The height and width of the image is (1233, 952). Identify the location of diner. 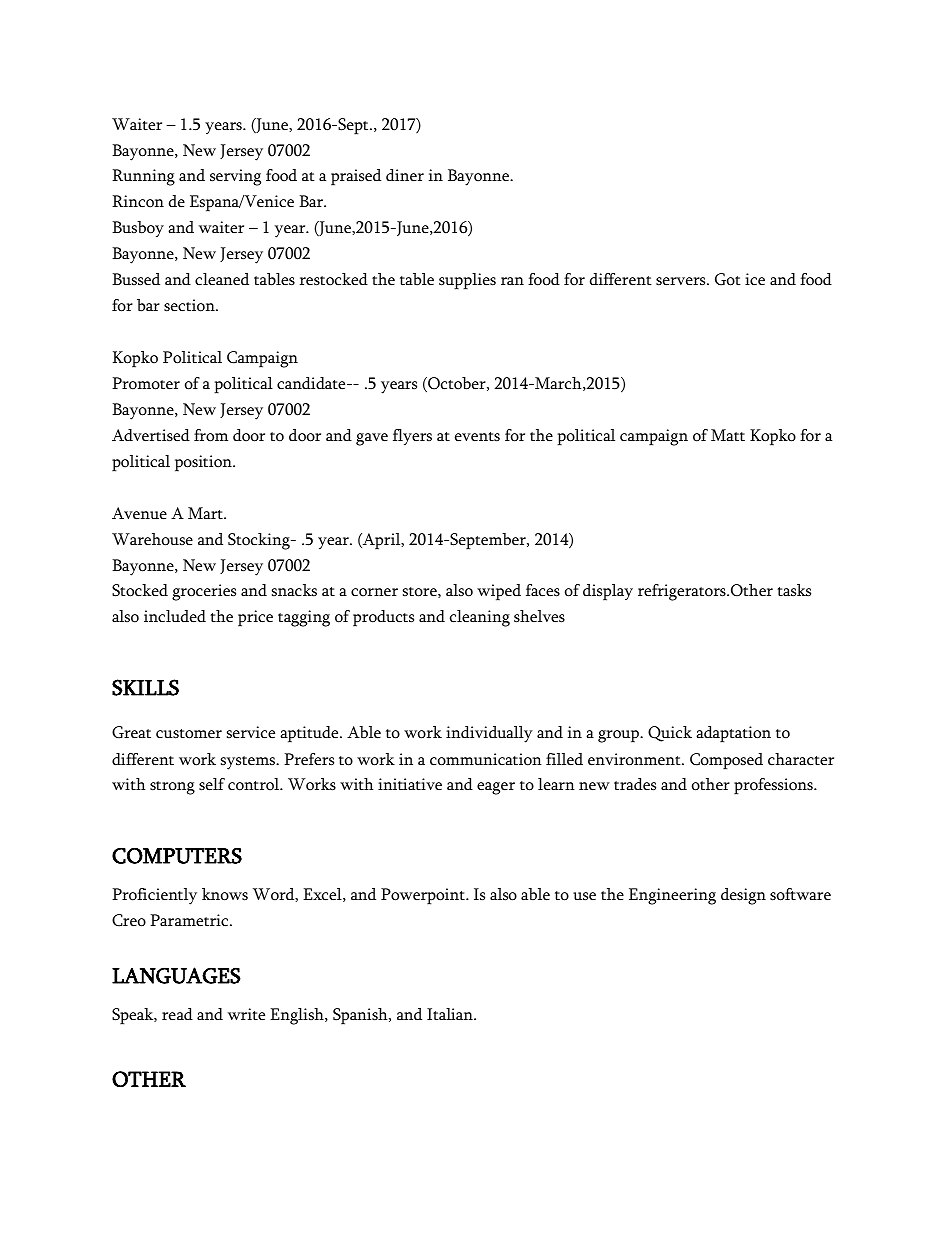
(405, 175).
